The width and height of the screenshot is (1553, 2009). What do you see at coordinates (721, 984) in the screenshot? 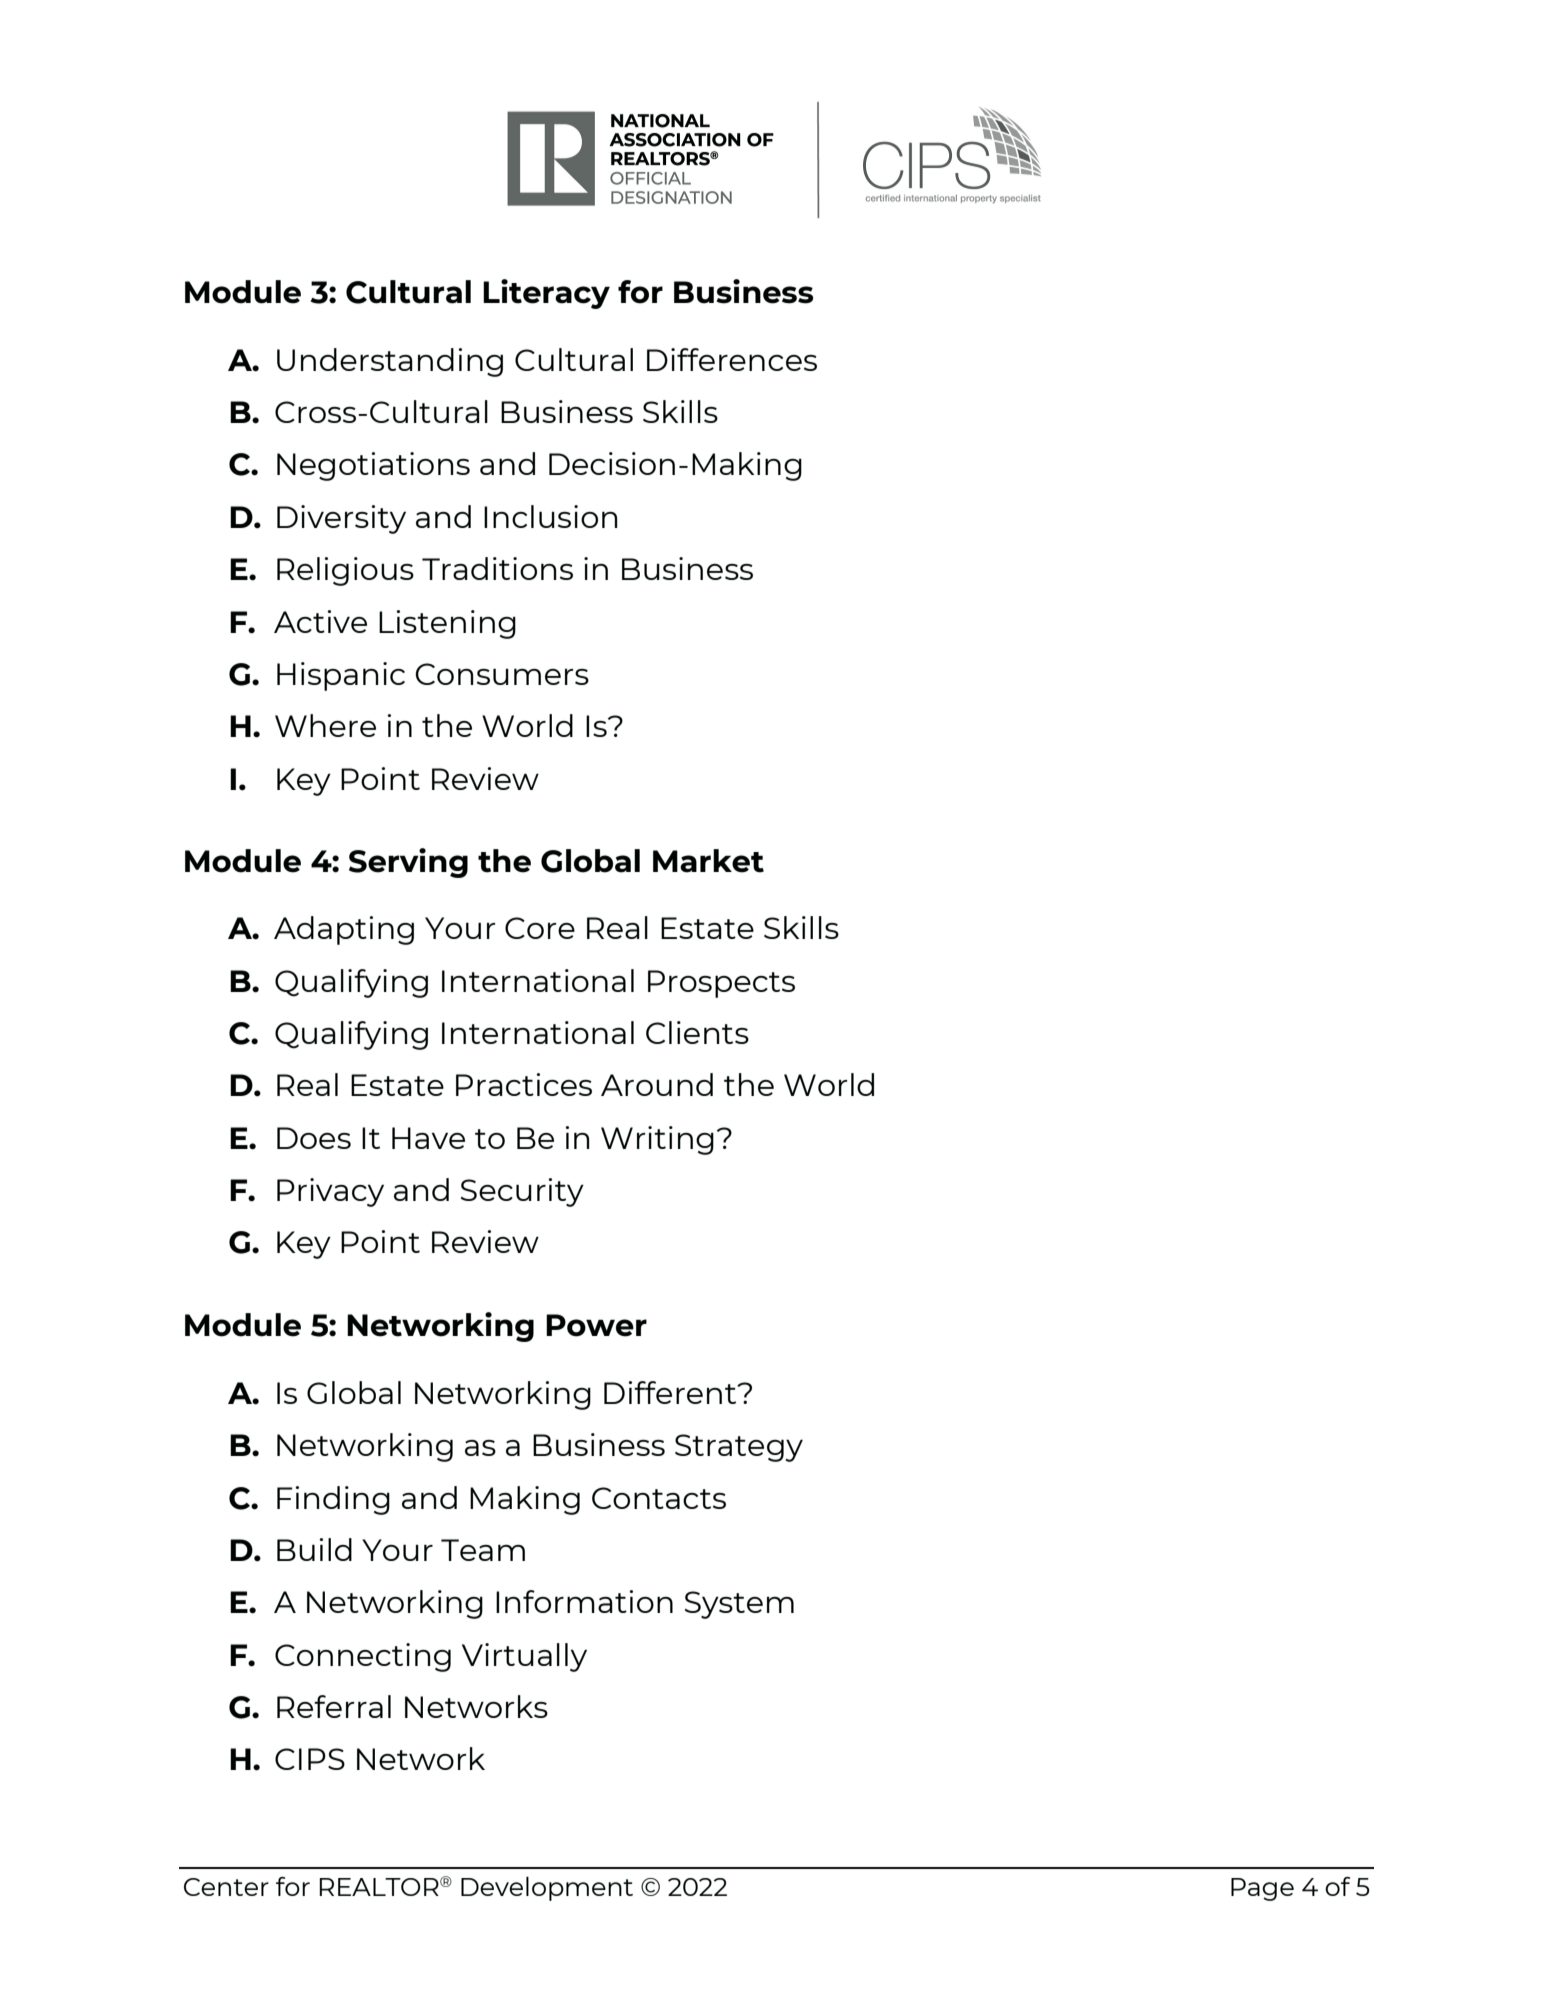
I see `Prospects` at bounding box center [721, 984].
